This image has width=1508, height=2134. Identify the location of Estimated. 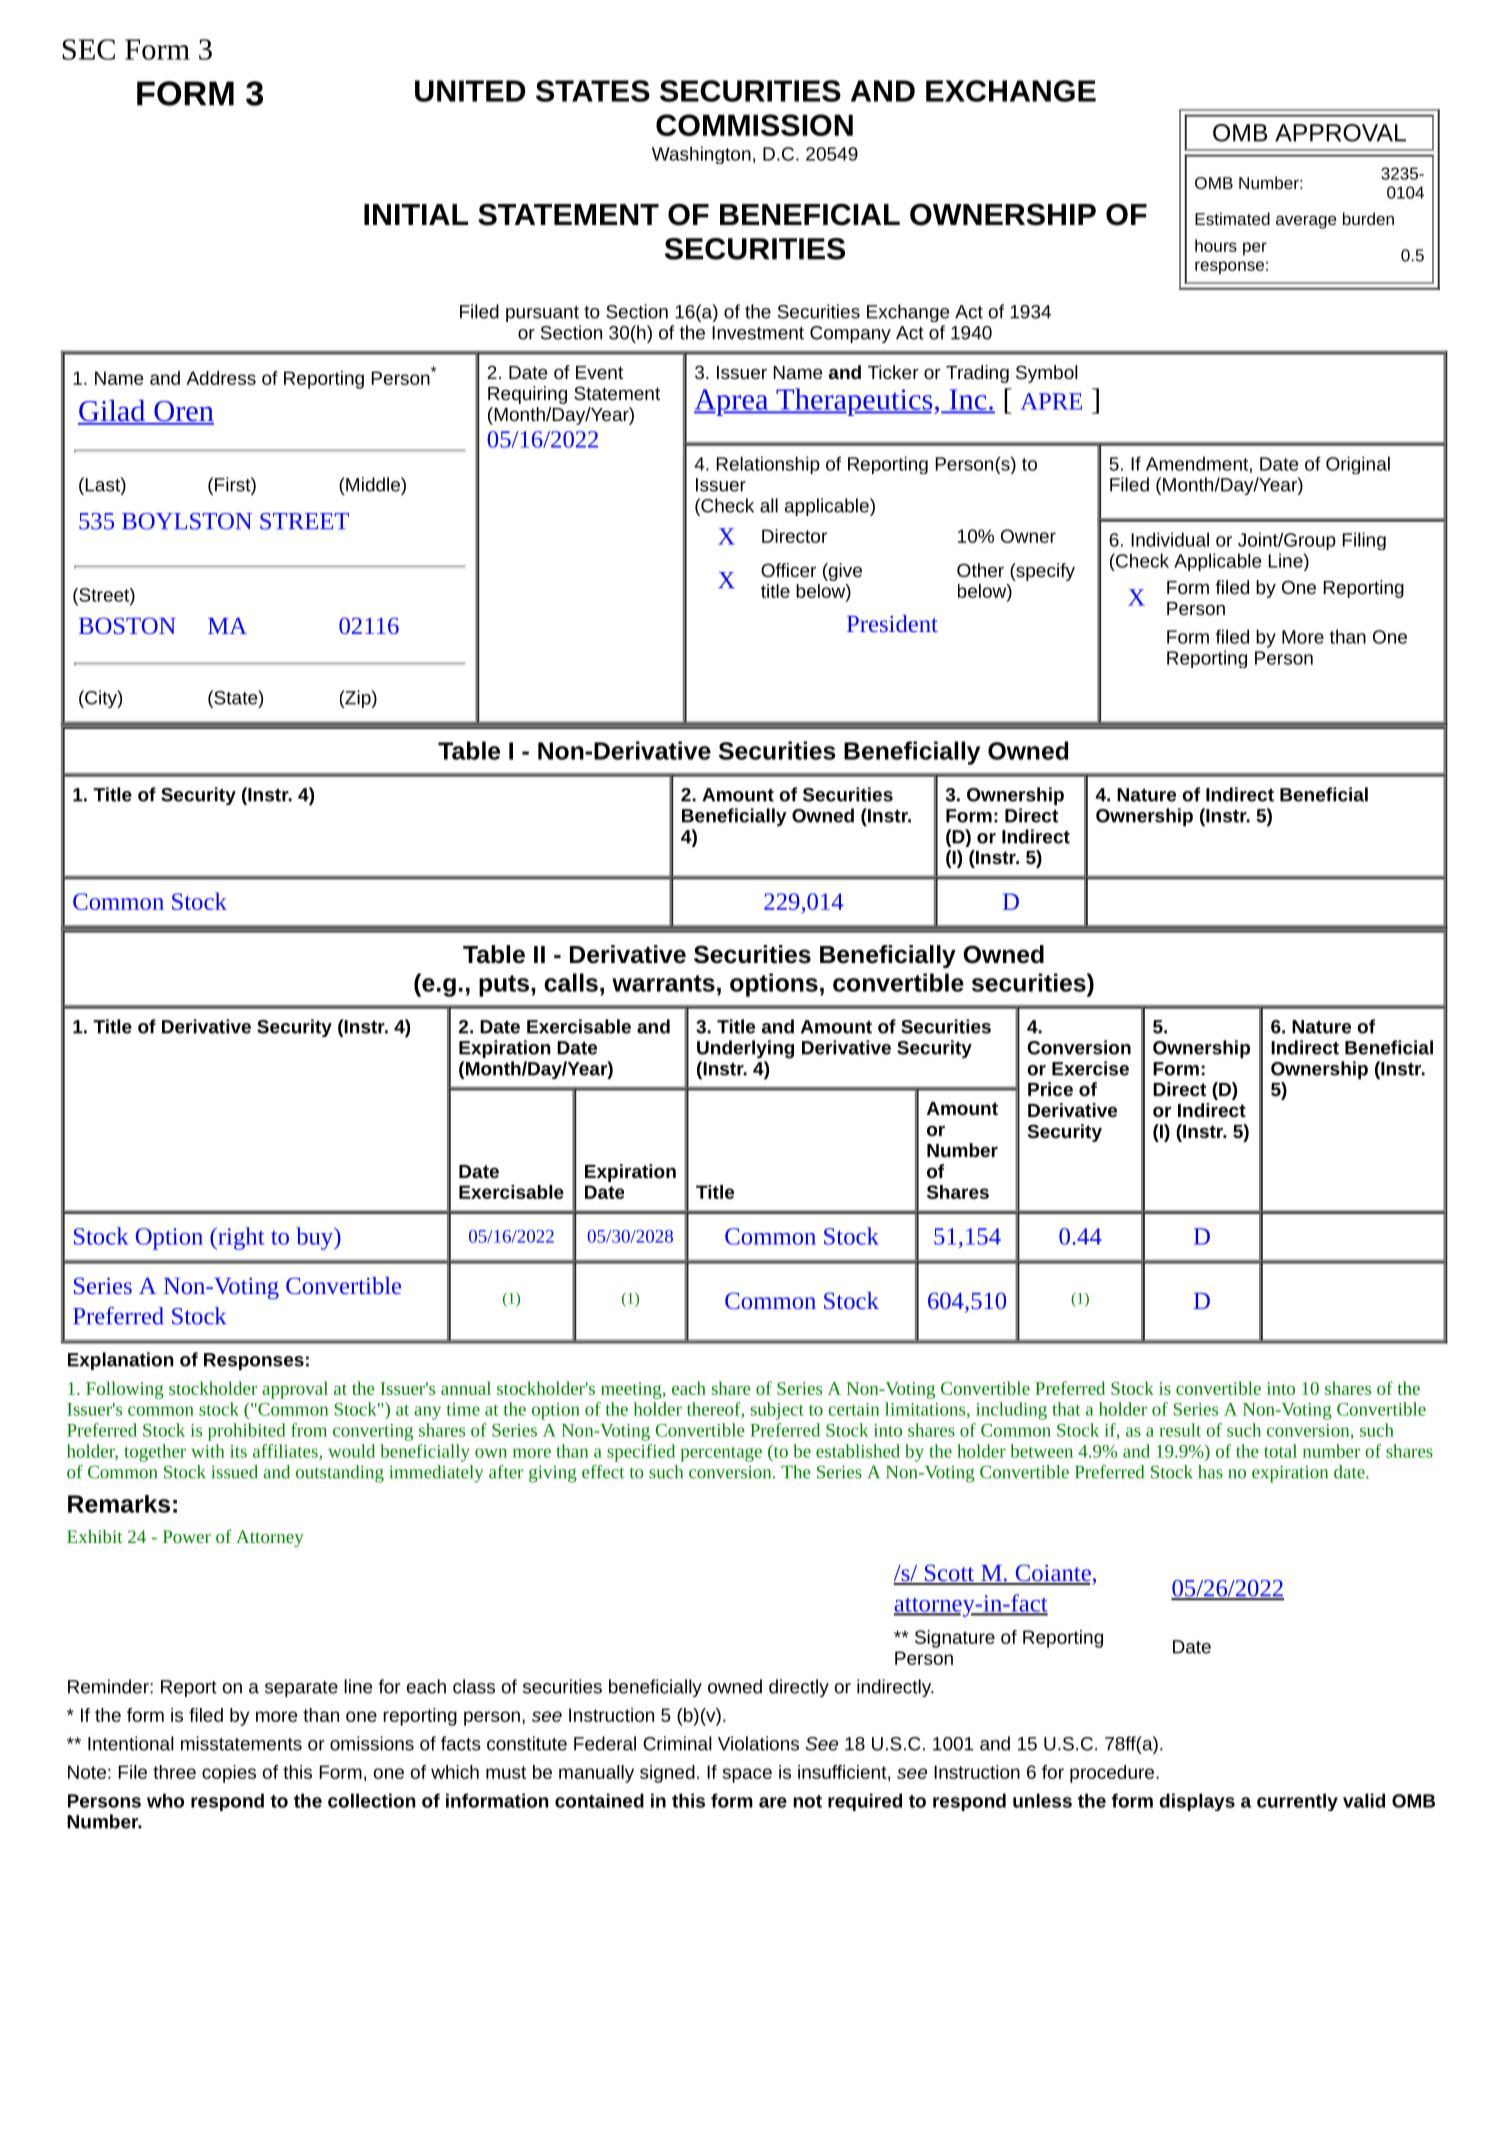
(1232, 218).
